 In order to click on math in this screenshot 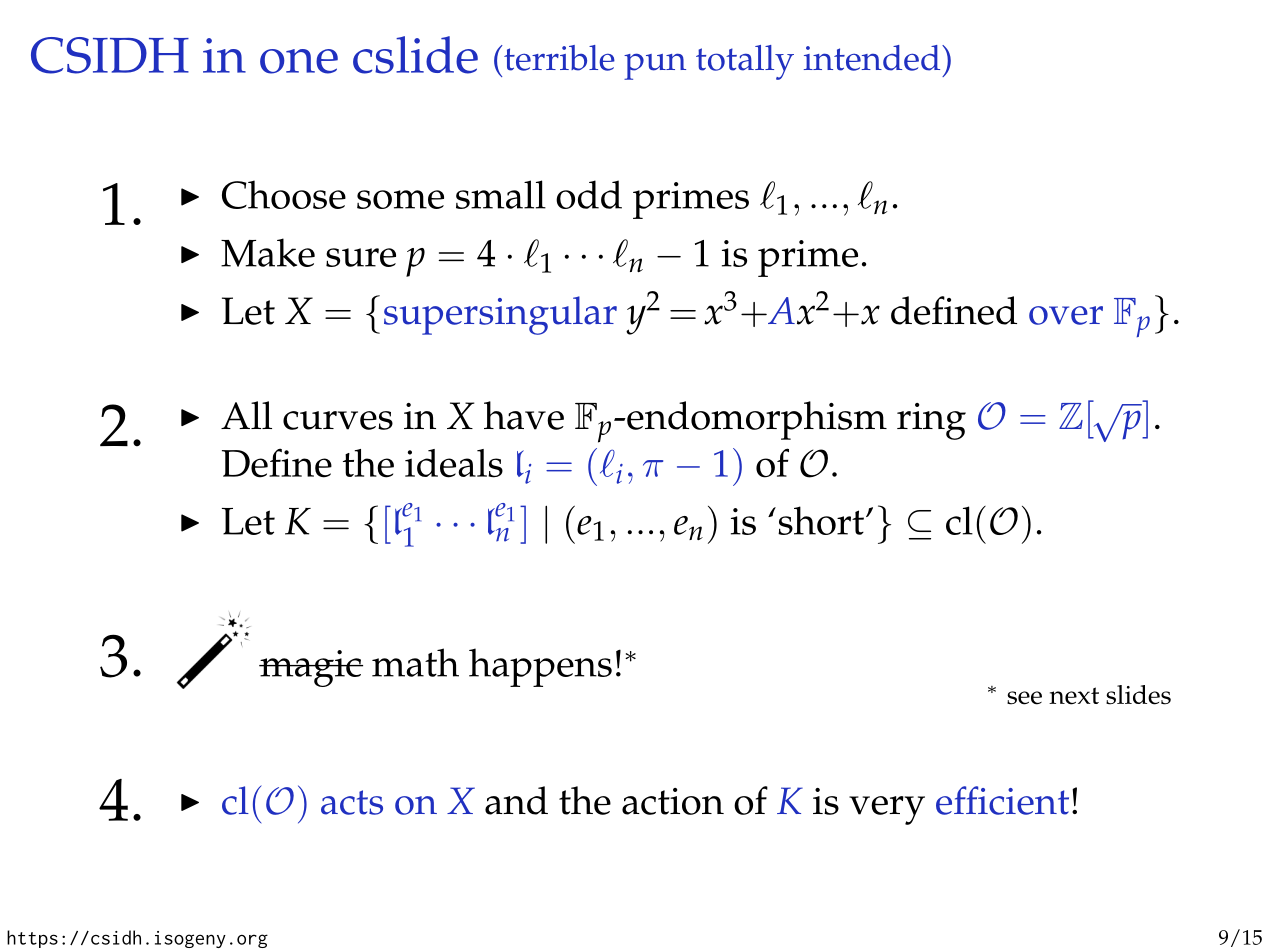, I will do `click(415, 662)`.
